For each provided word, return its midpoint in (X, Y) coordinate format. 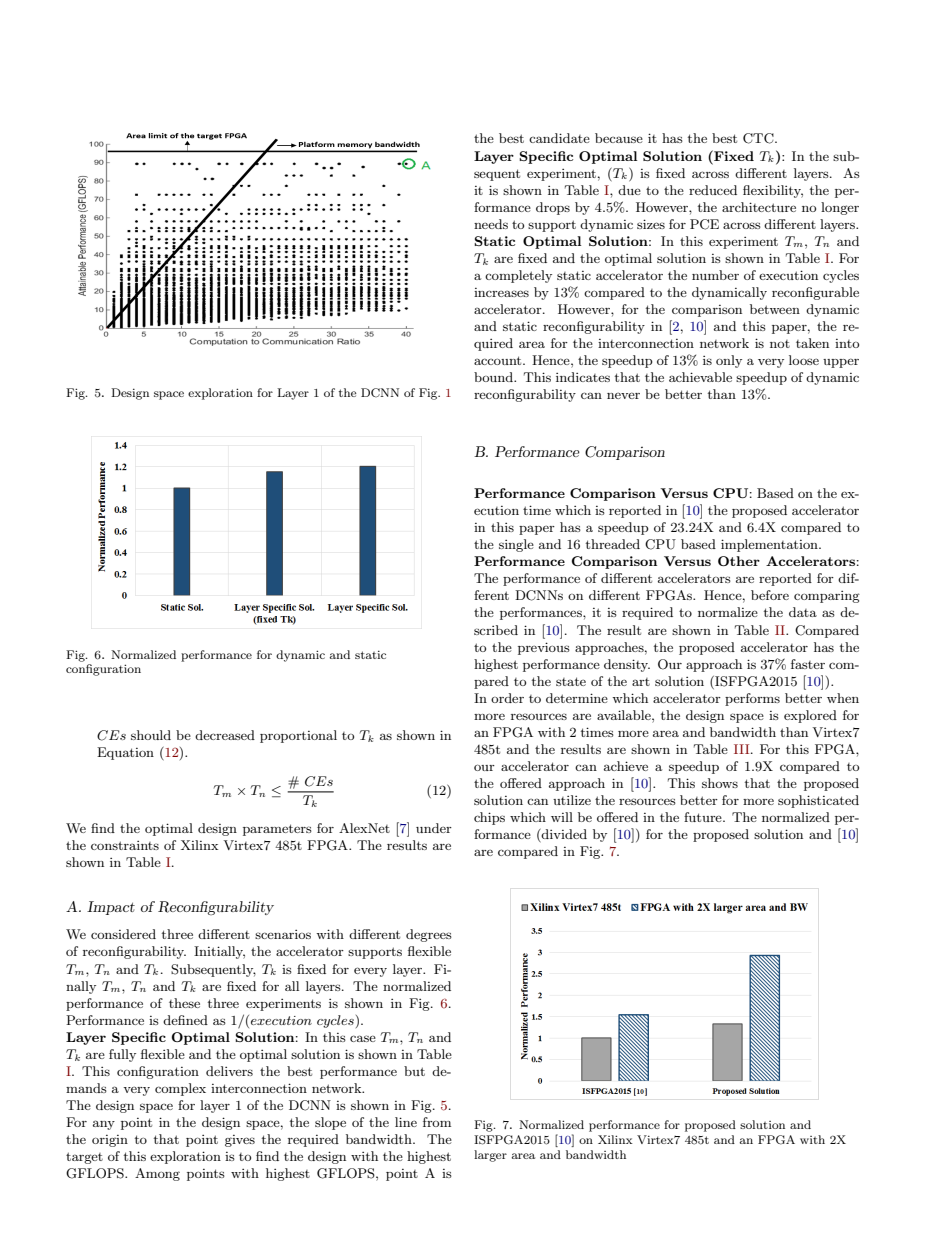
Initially (219, 952)
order (507, 698)
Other (739, 561)
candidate (559, 138)
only (729, 361)
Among (157, 1174)
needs (491, 224)
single (516, 545)
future (704, 817)
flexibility (773, 191)
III (743, 749)
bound (494, 377)
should (151, 735)
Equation (125, 753)
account (499, 360)
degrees (429, 935)
